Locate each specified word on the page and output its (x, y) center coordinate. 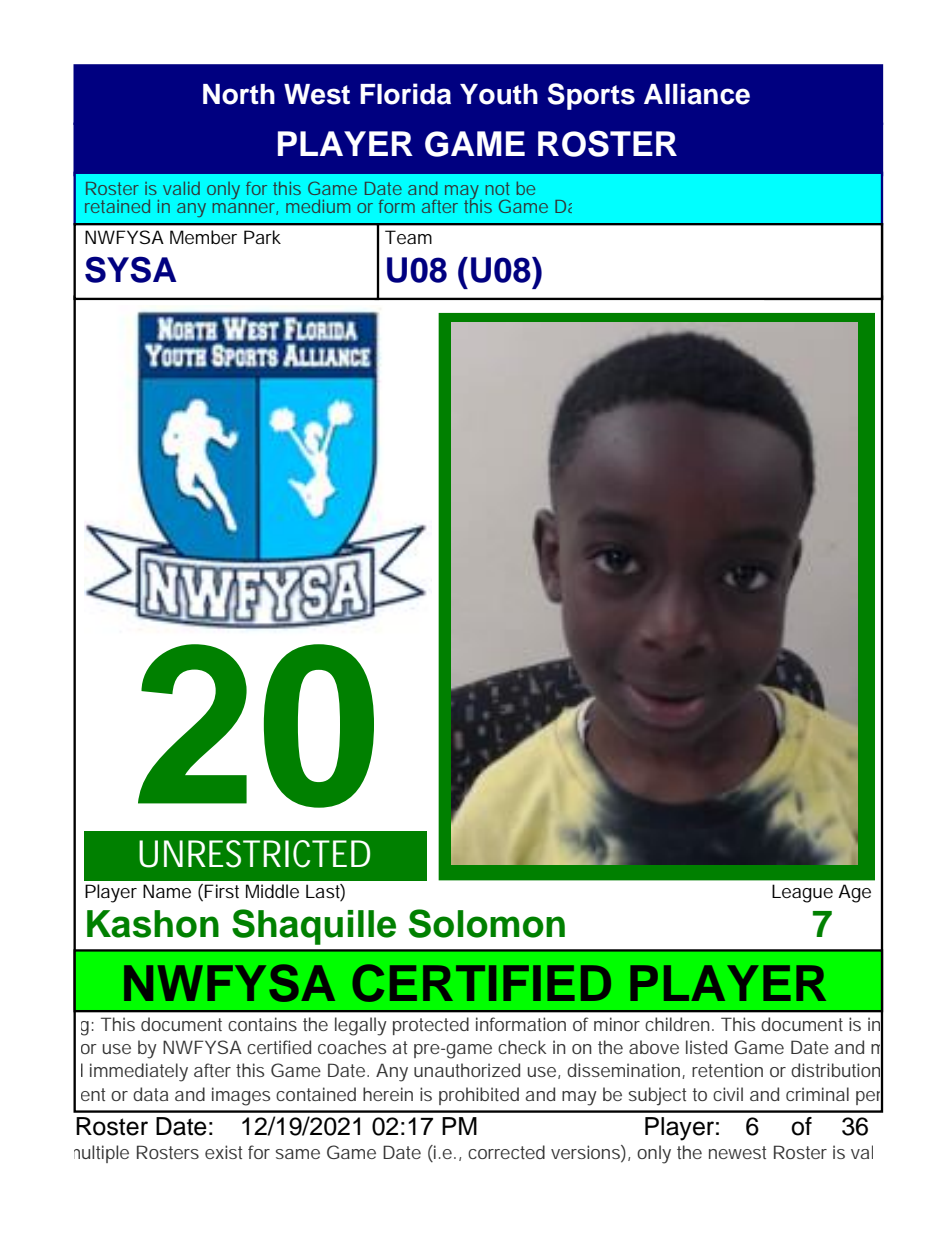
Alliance (697, 94)
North (239, 94)
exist (223, 1152)
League (802, 893)
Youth (499, 94)
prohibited (479, 1096)
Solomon (487, 923)
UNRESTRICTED (254, 854)
